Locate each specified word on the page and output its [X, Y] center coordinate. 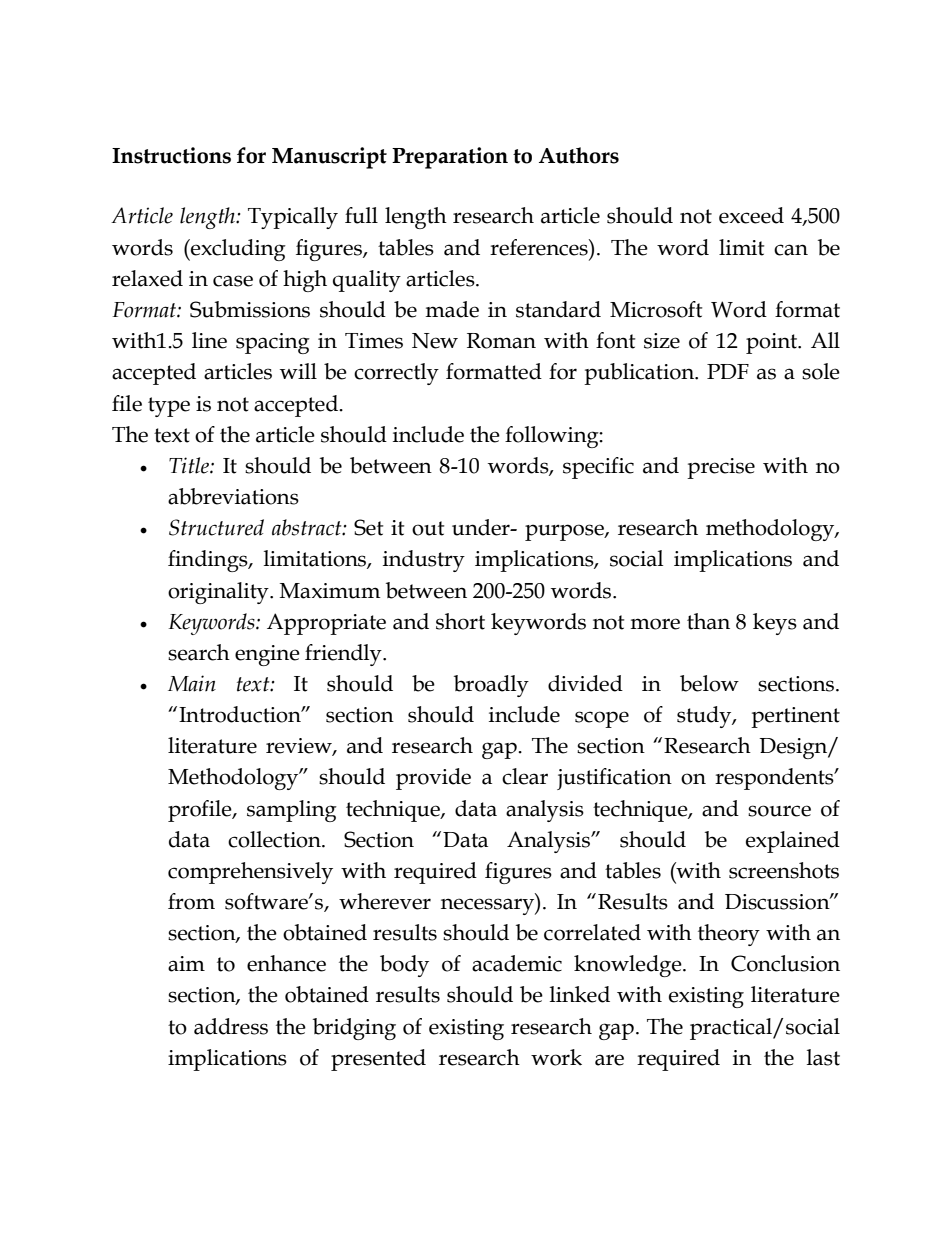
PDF [728, 371]
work [556, 1057]
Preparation [450, 158]
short [460, 621]
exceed [751, 215]
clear [525, 776]
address [231, 1026]
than [708, 621]
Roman [501, 341]
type [169, 407]
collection [275, 839]
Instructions [171, 155]
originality [219, 593]
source [779, 811]
